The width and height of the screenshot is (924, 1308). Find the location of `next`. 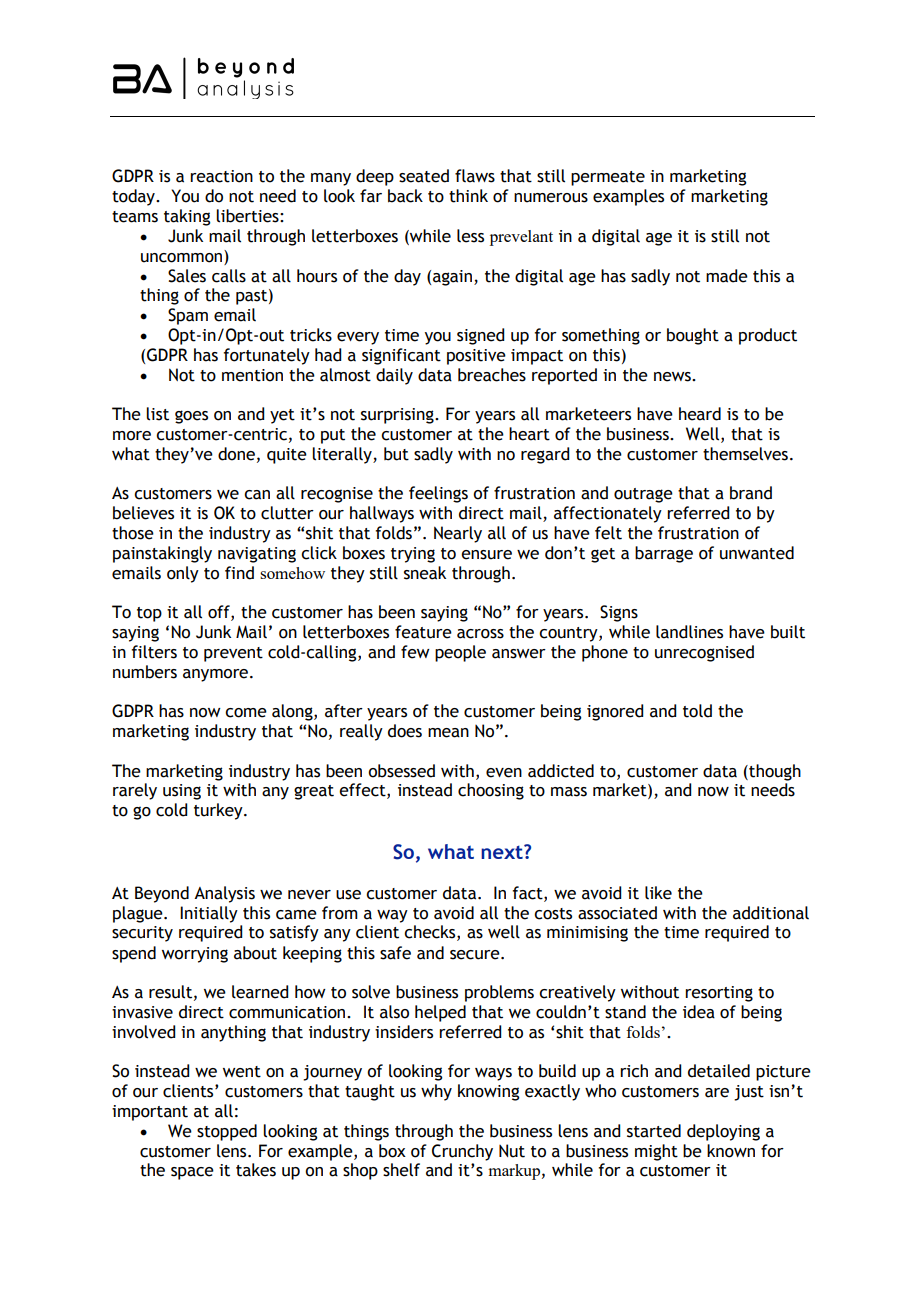

next is located at coordinates (503, 852).
